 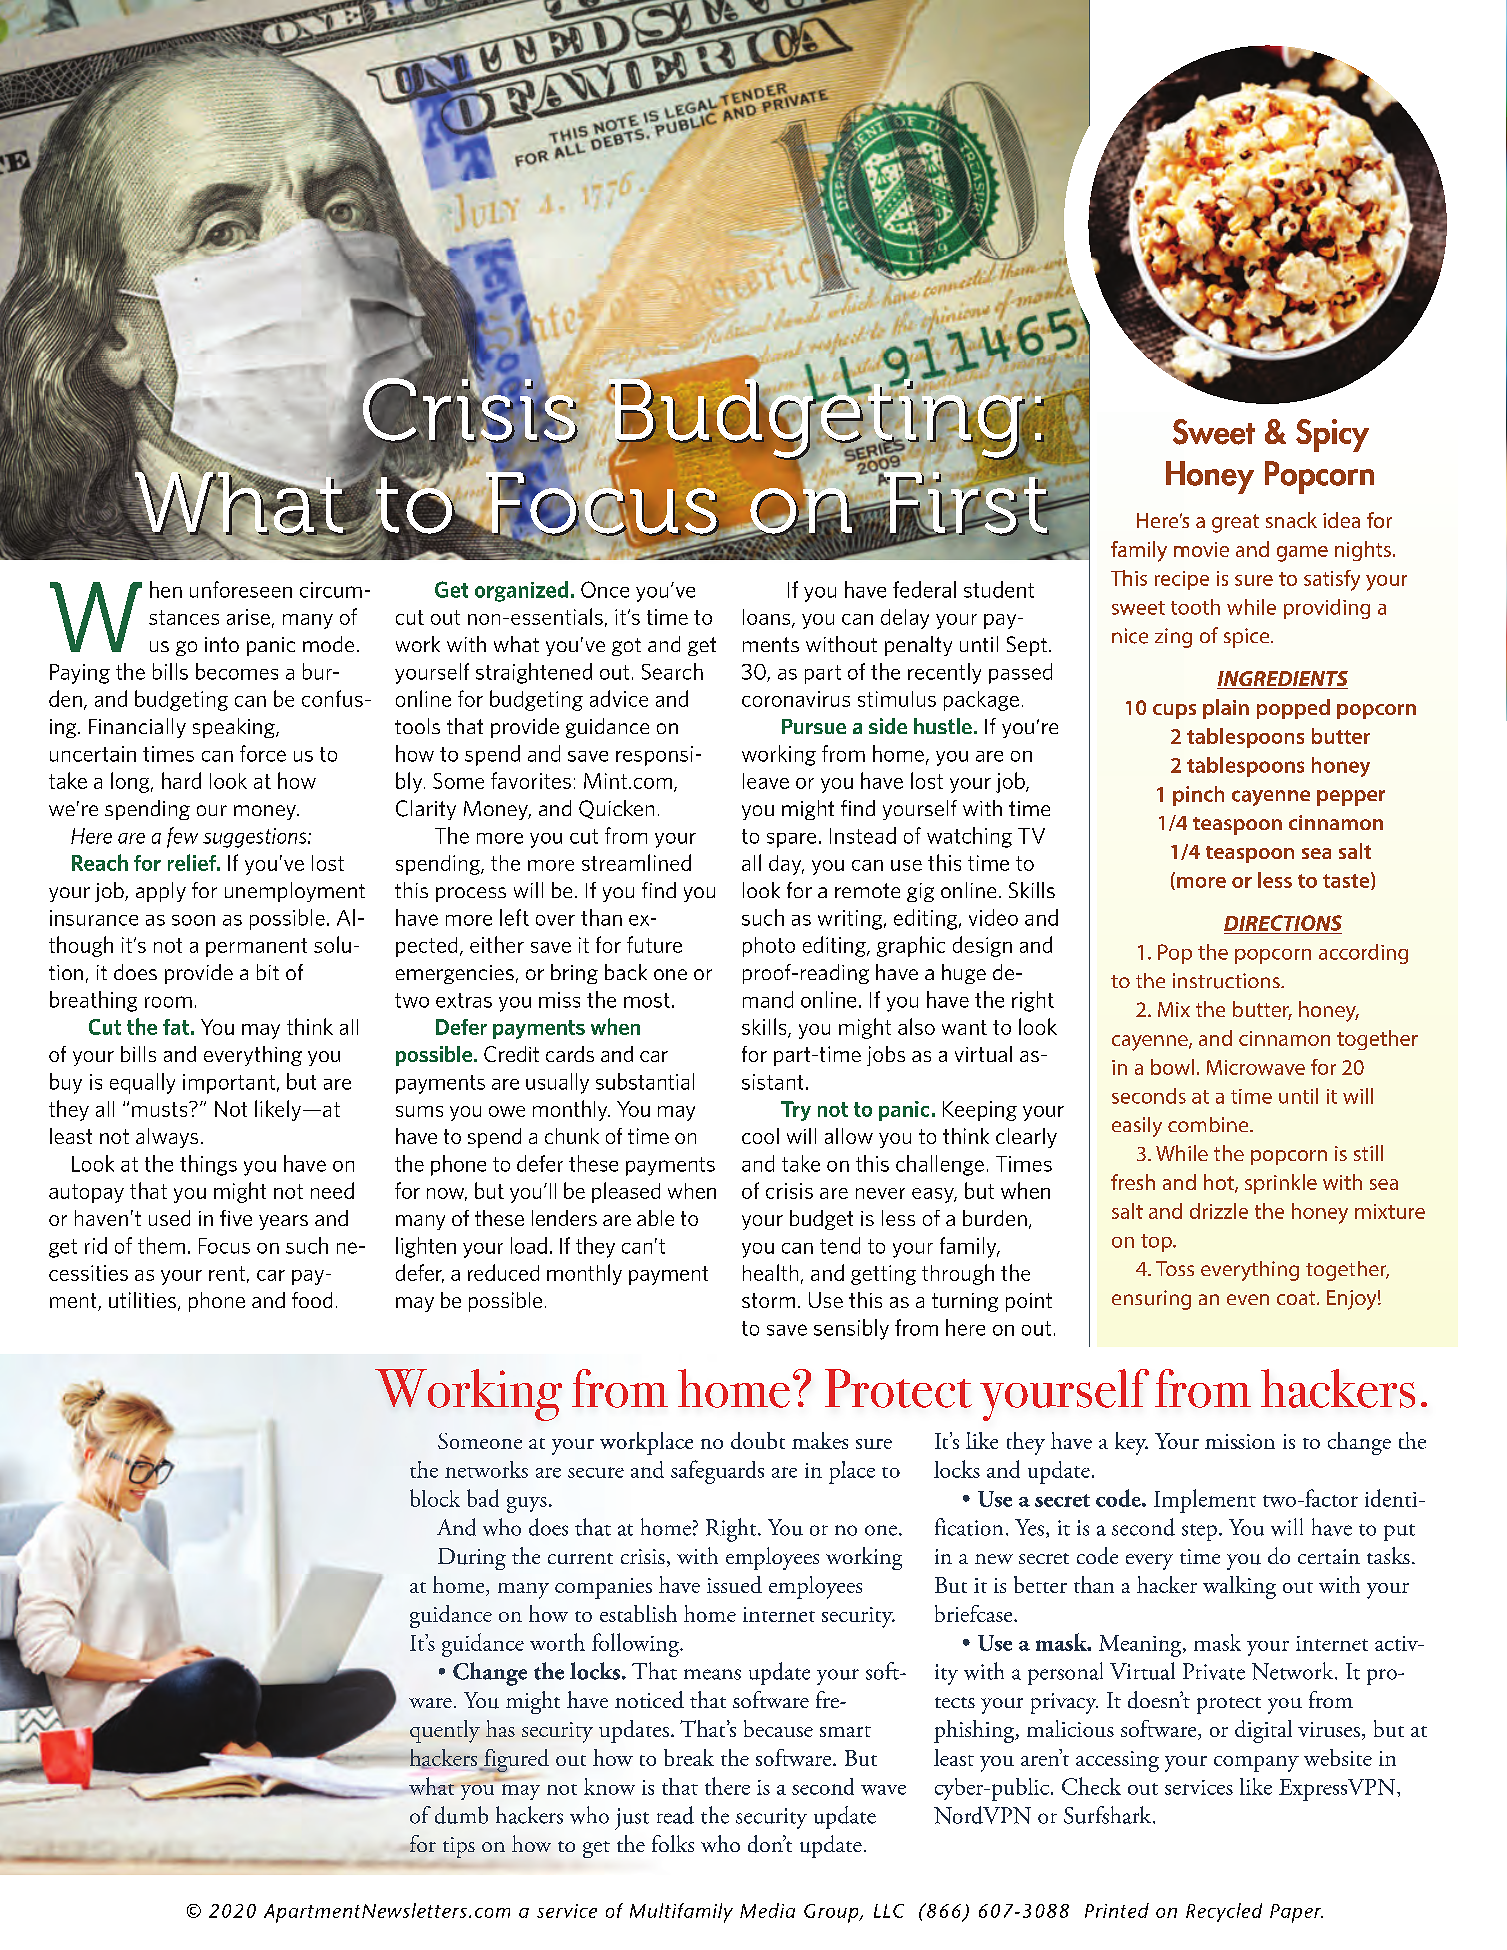 I want to click on things, so click(x=208, y=1165).
